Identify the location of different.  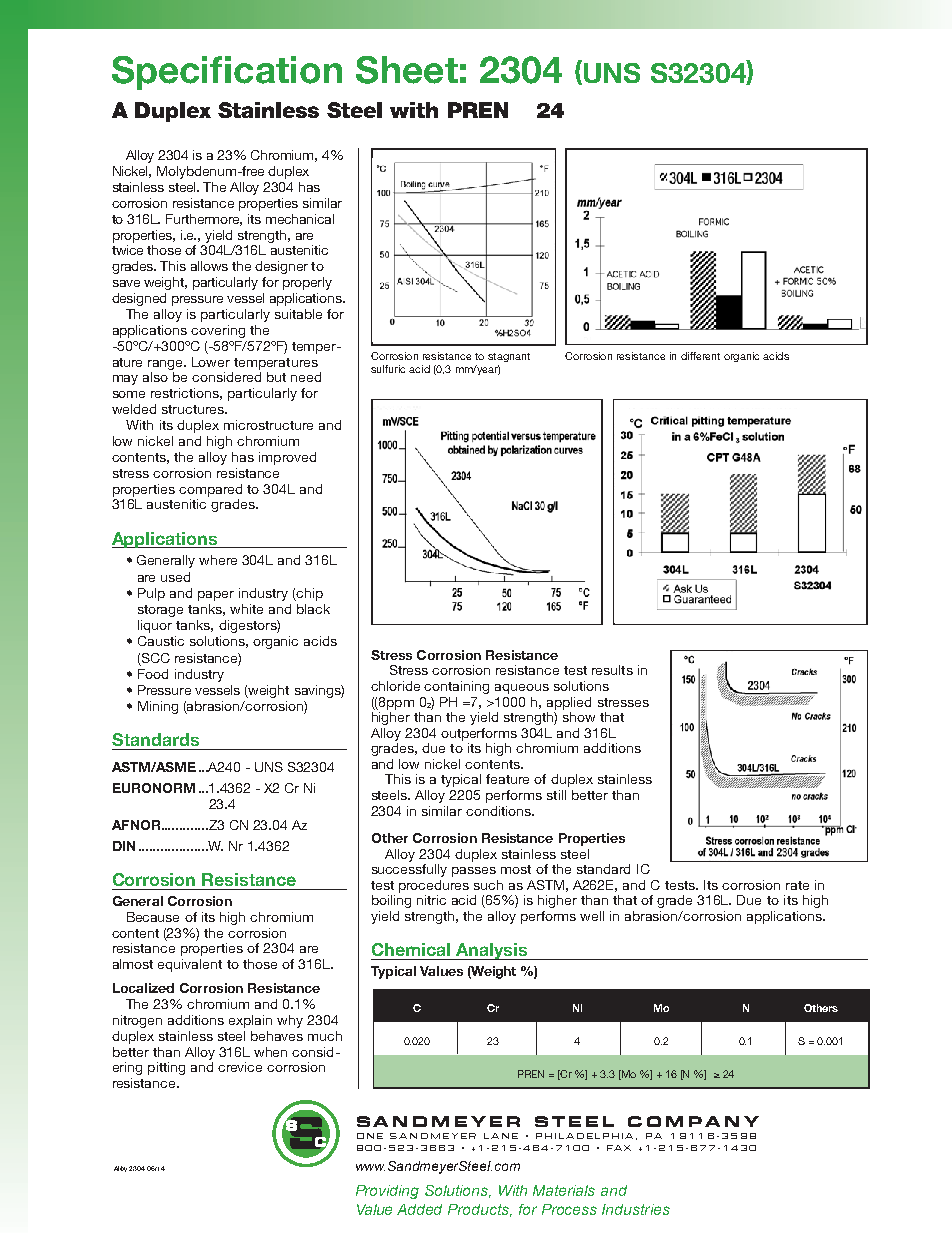
(700, 356).
